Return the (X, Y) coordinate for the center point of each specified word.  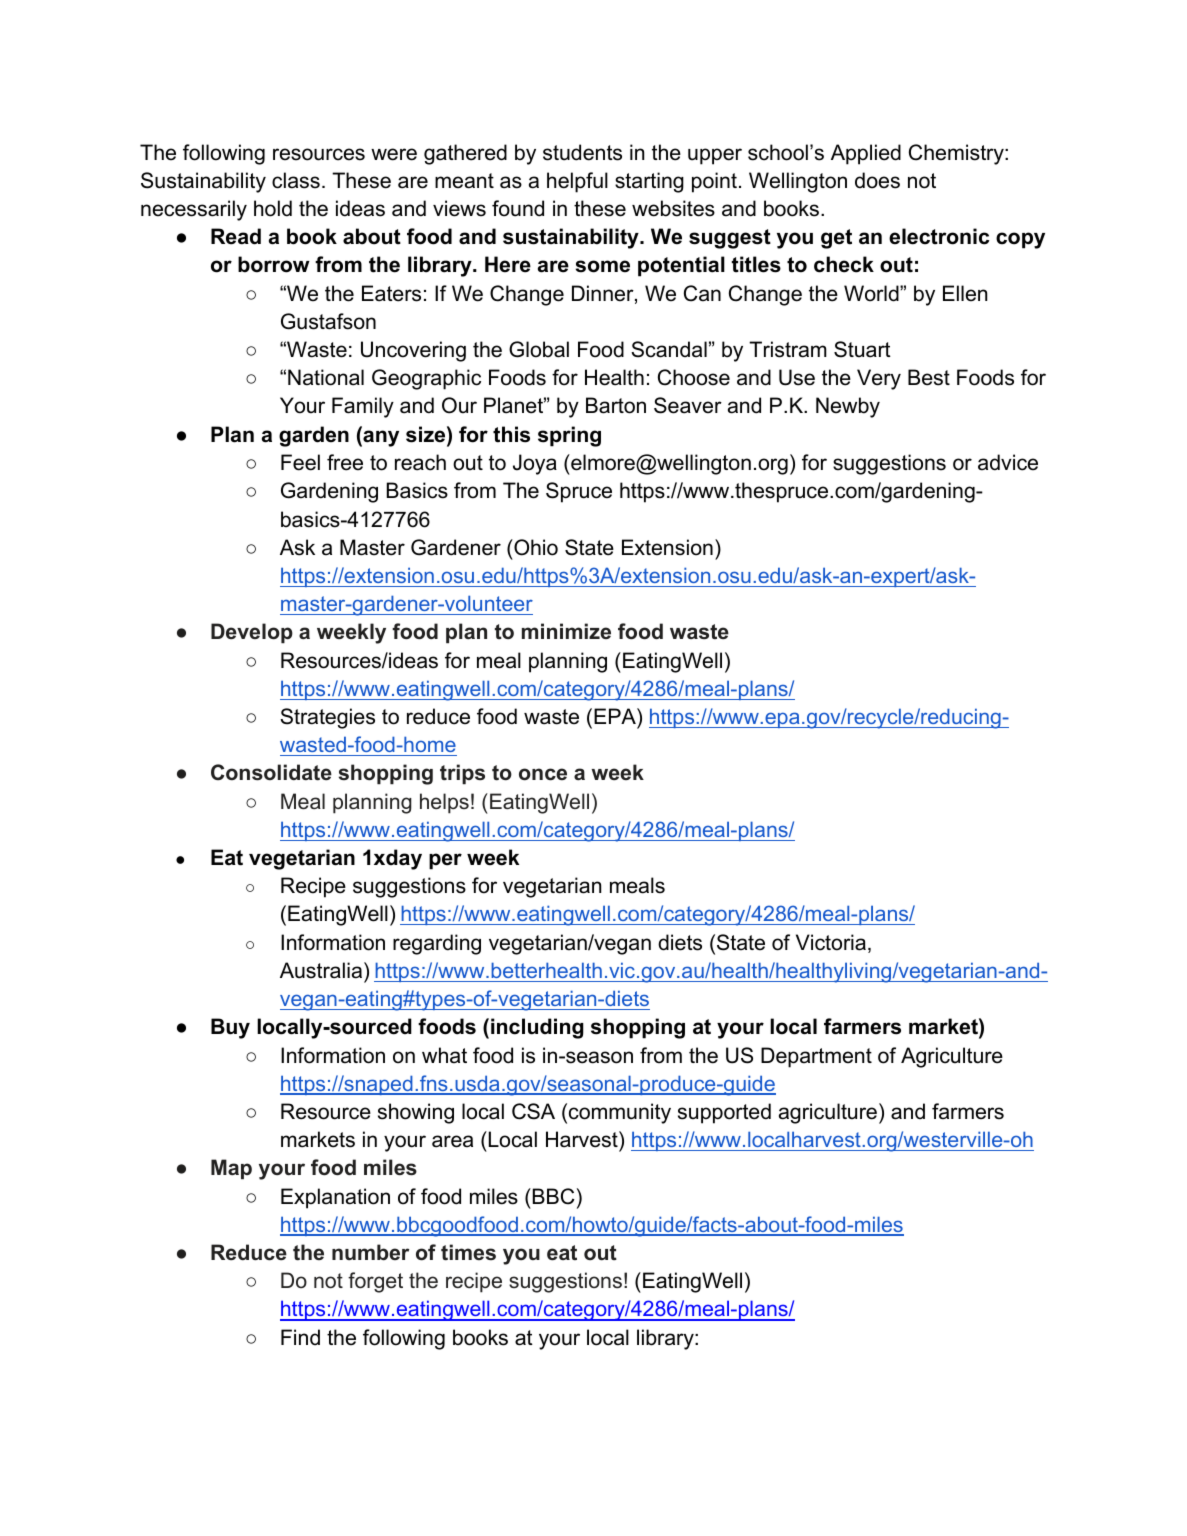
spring (569, 436)
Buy (230, 1028)
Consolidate (271, 772)
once (543, 774)
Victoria (831, 942)
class (296, 180)
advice (1008, 462)
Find (300, 1337)
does (877, 180)
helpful (577, 182)
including (537, 1028)
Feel (300, 462)
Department (816, 1057)
